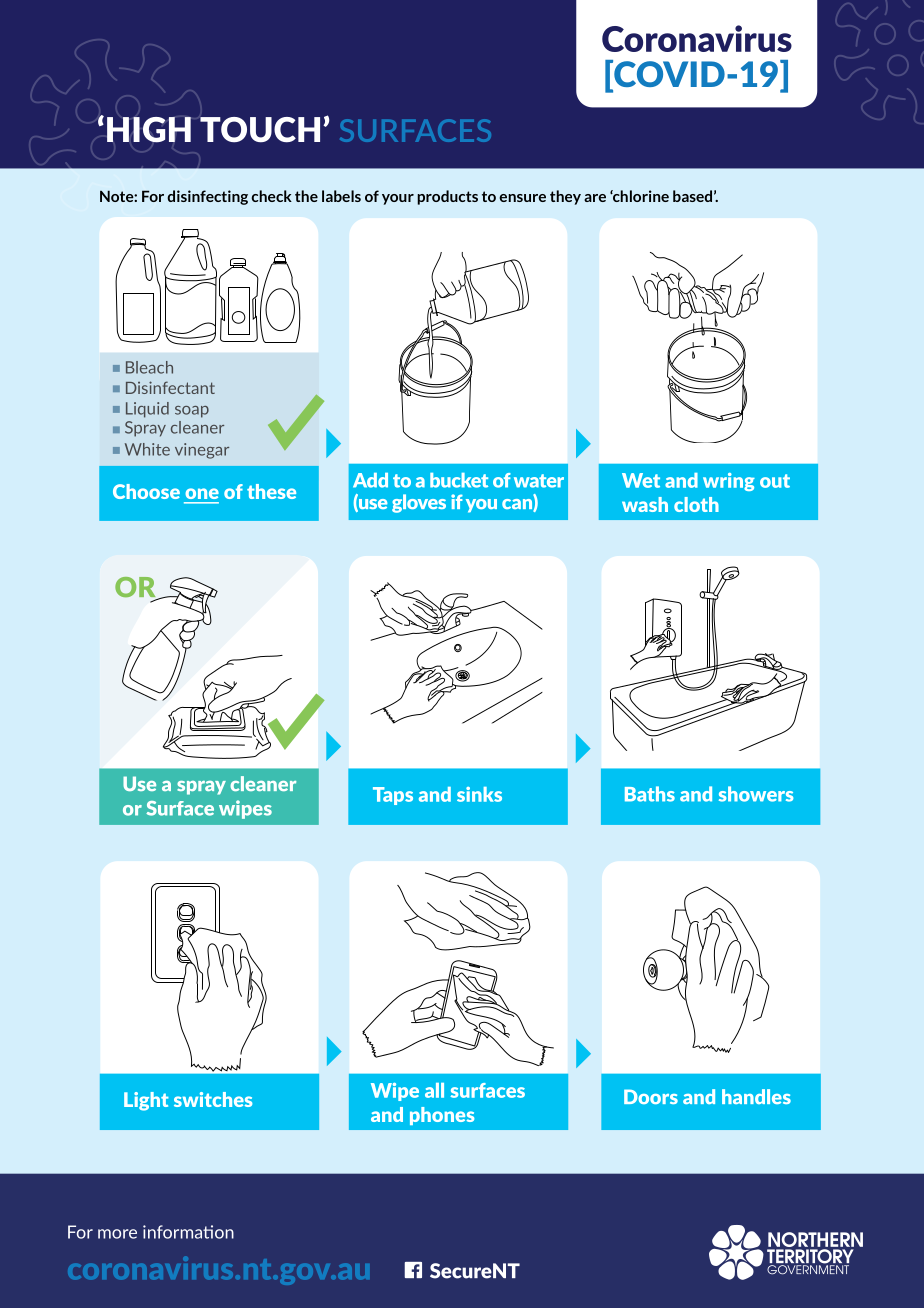  Describe the element at coordinates (650, 794) in the screenshot. I see `Baths` at that location.
